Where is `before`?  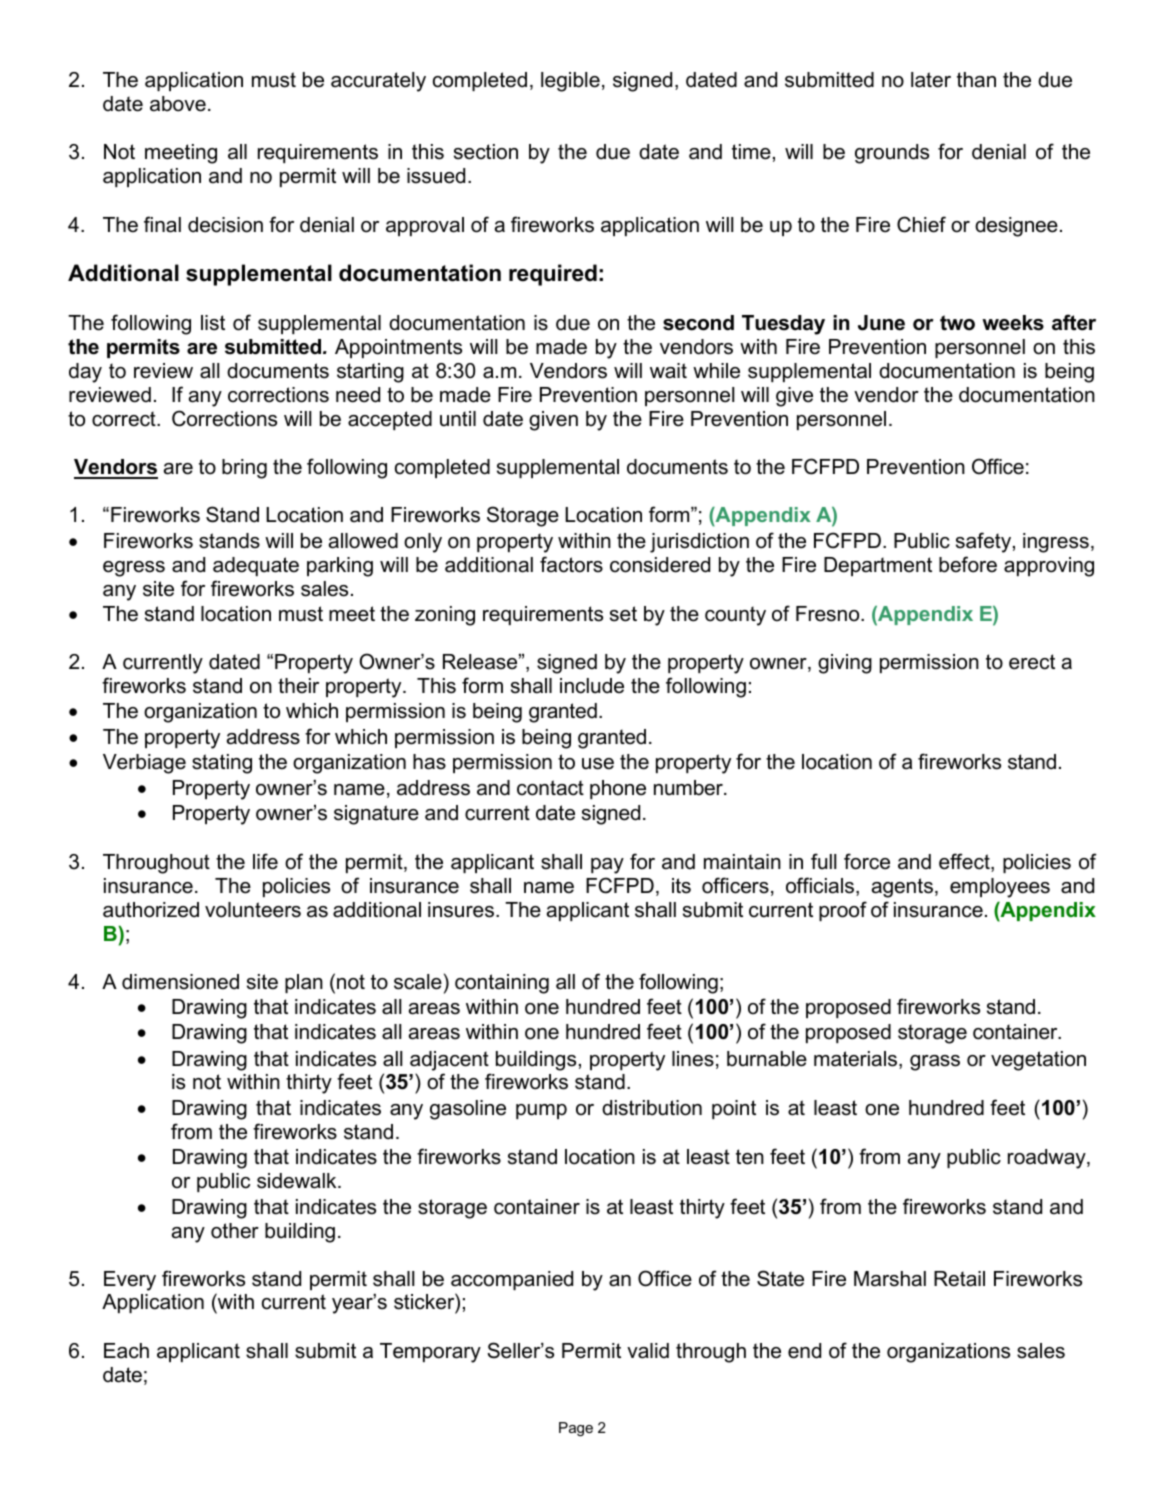
before is located at coordinates (968, 564).
